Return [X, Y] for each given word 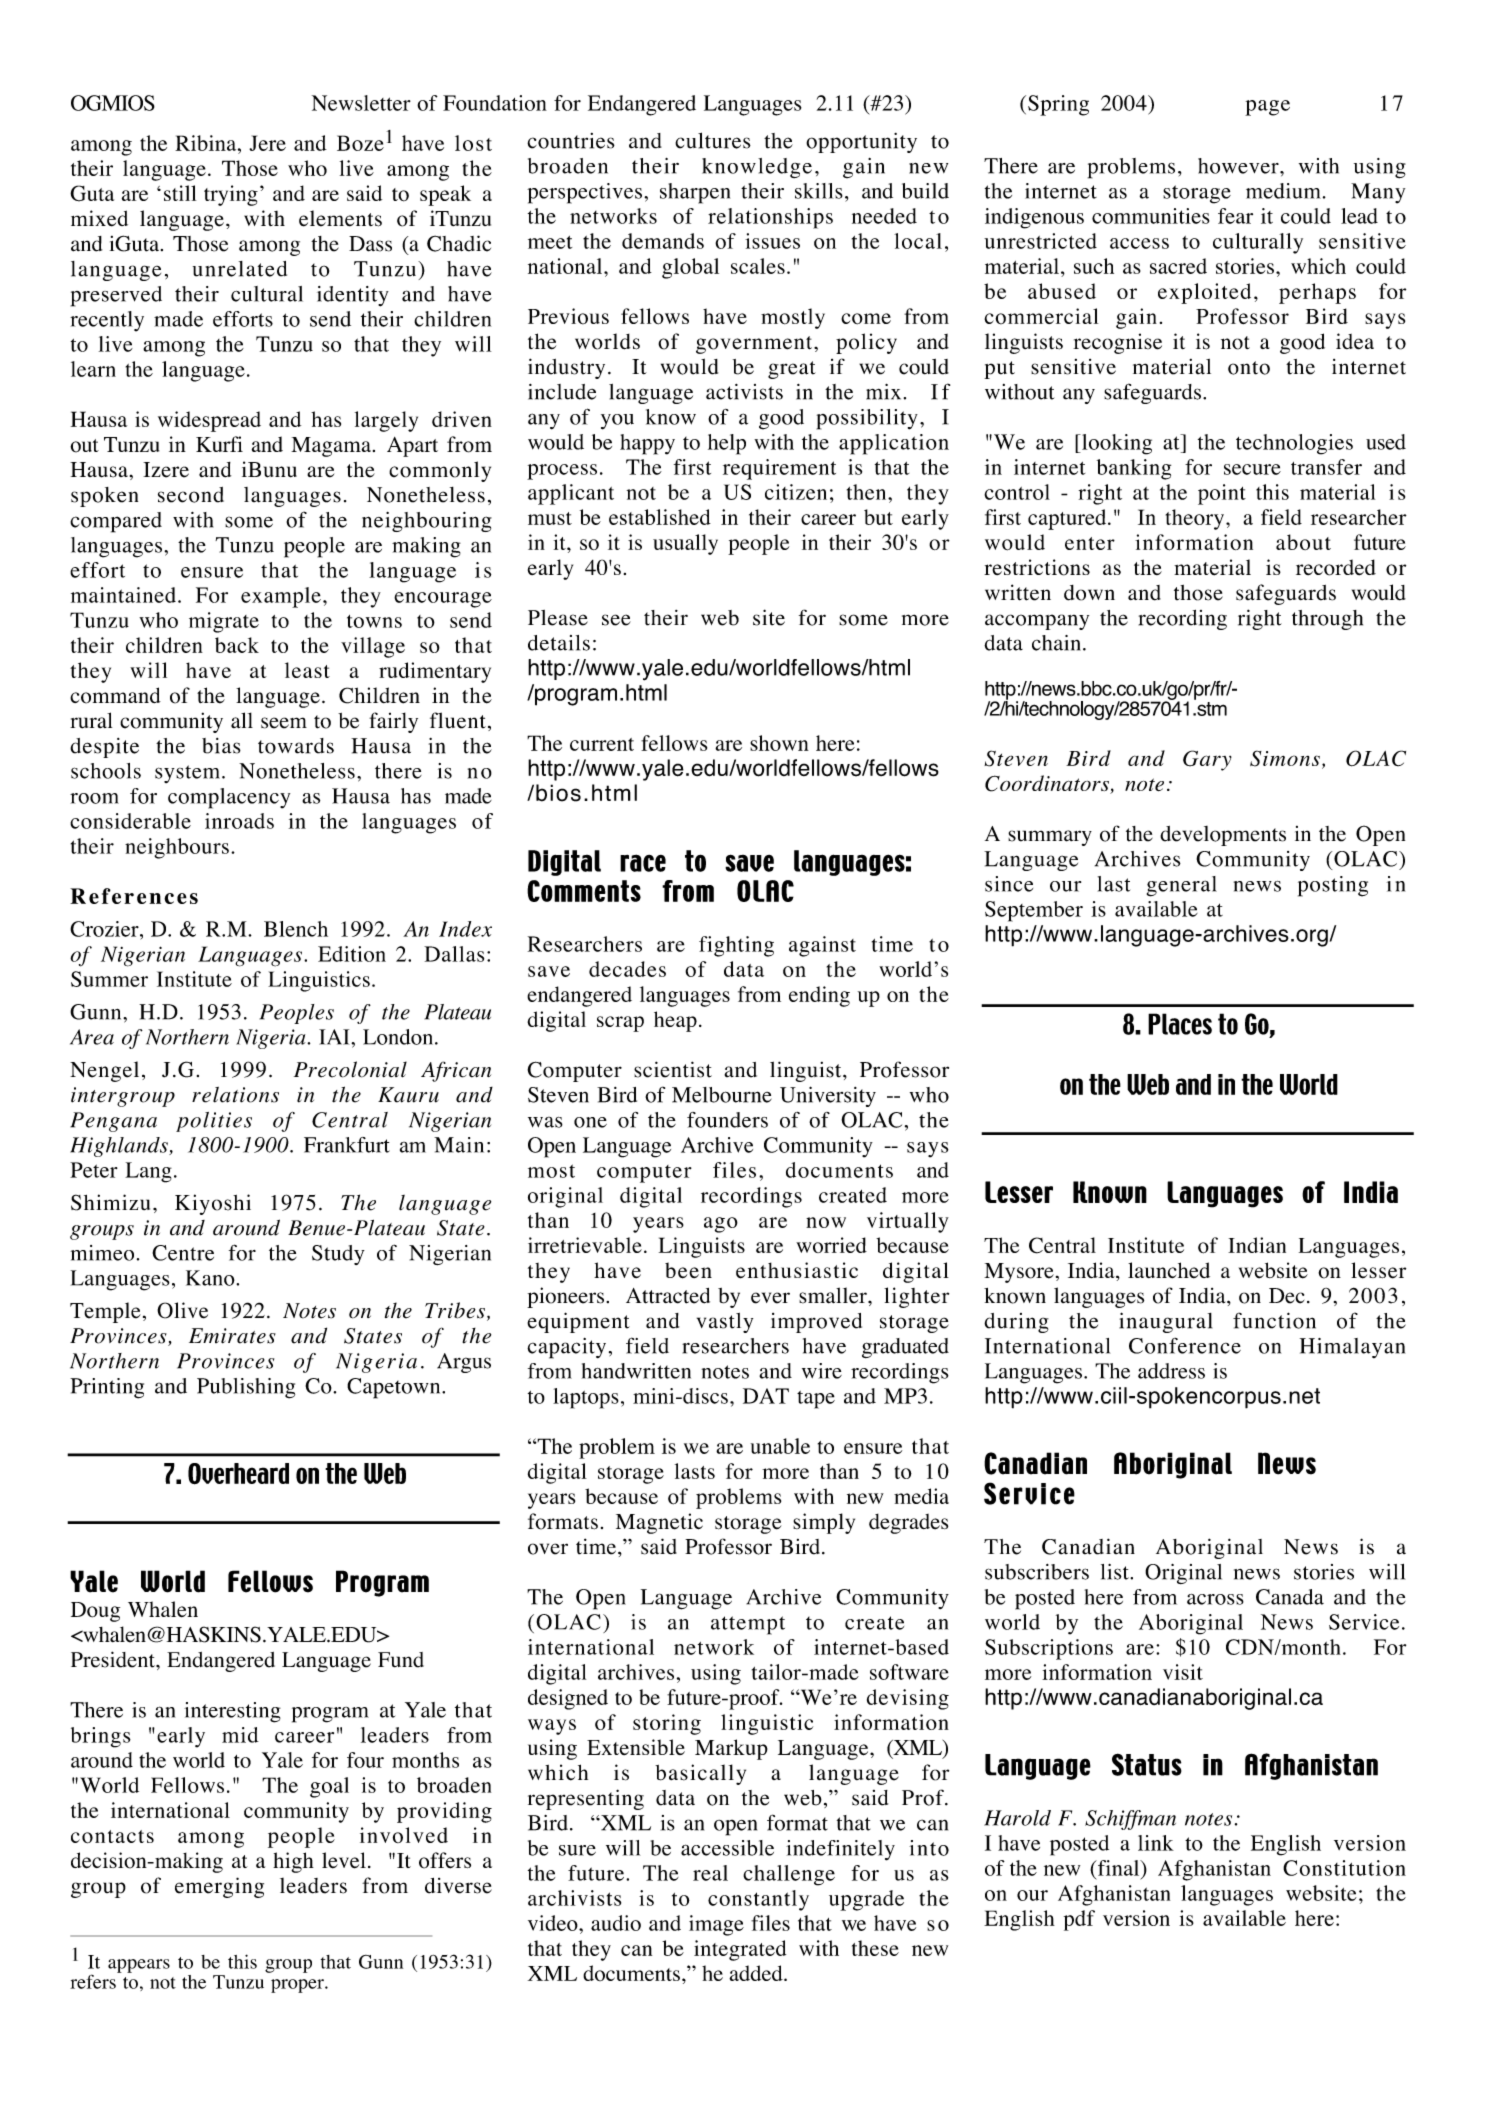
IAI [335, 1037]
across [1215, 1599]
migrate [224, 622]
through [1327, 620]
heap [675, 1021]
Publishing [246, 1388]
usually [685, 544]
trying [231, 195]
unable [780, 1446]
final [1118, 1868]
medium [1283, 191]
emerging [219, 1887]
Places [1180, 1024]
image [716, 1925]
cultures [713, 140]
